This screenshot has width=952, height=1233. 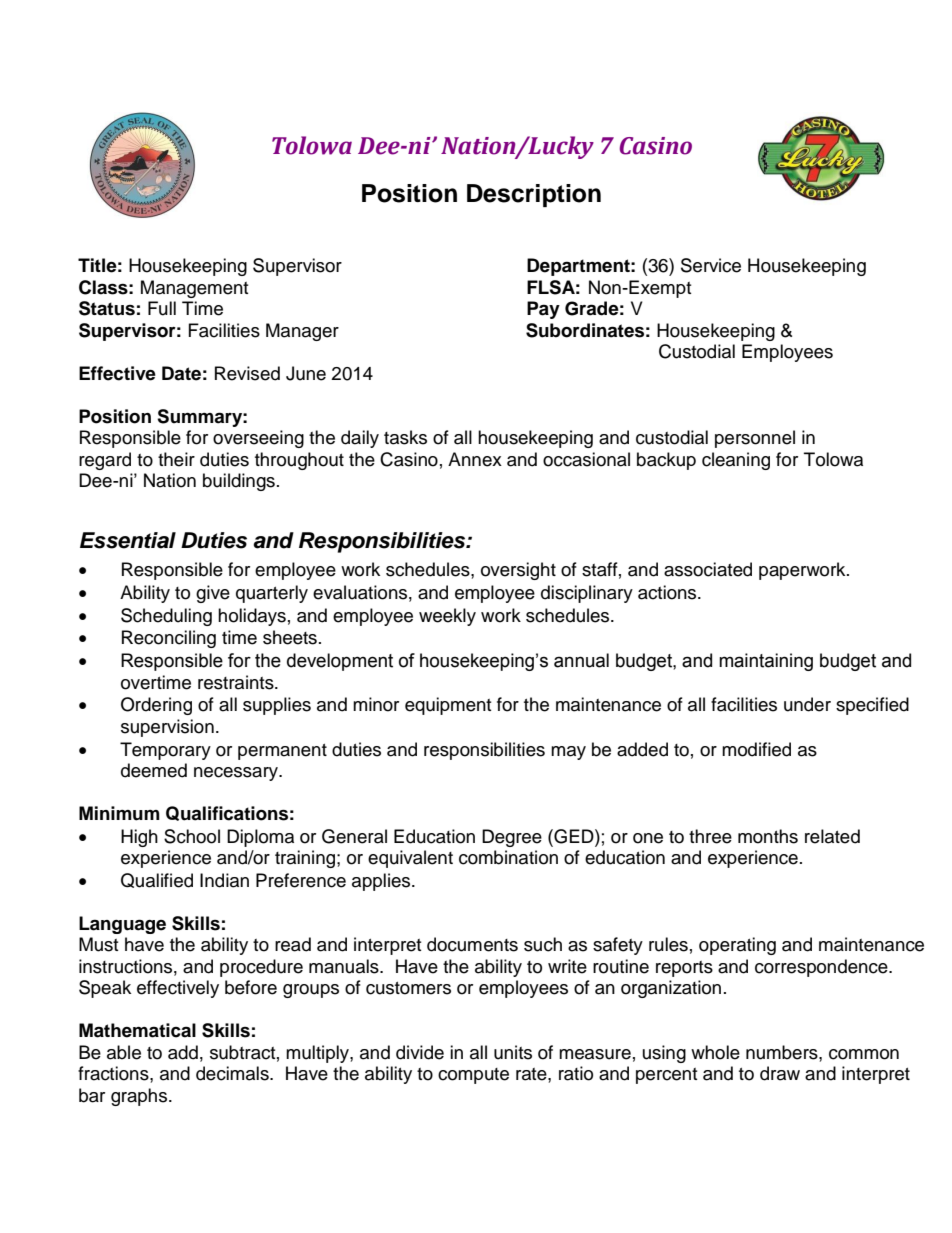 I want to click on buildings, so click(x=239, y=482).
